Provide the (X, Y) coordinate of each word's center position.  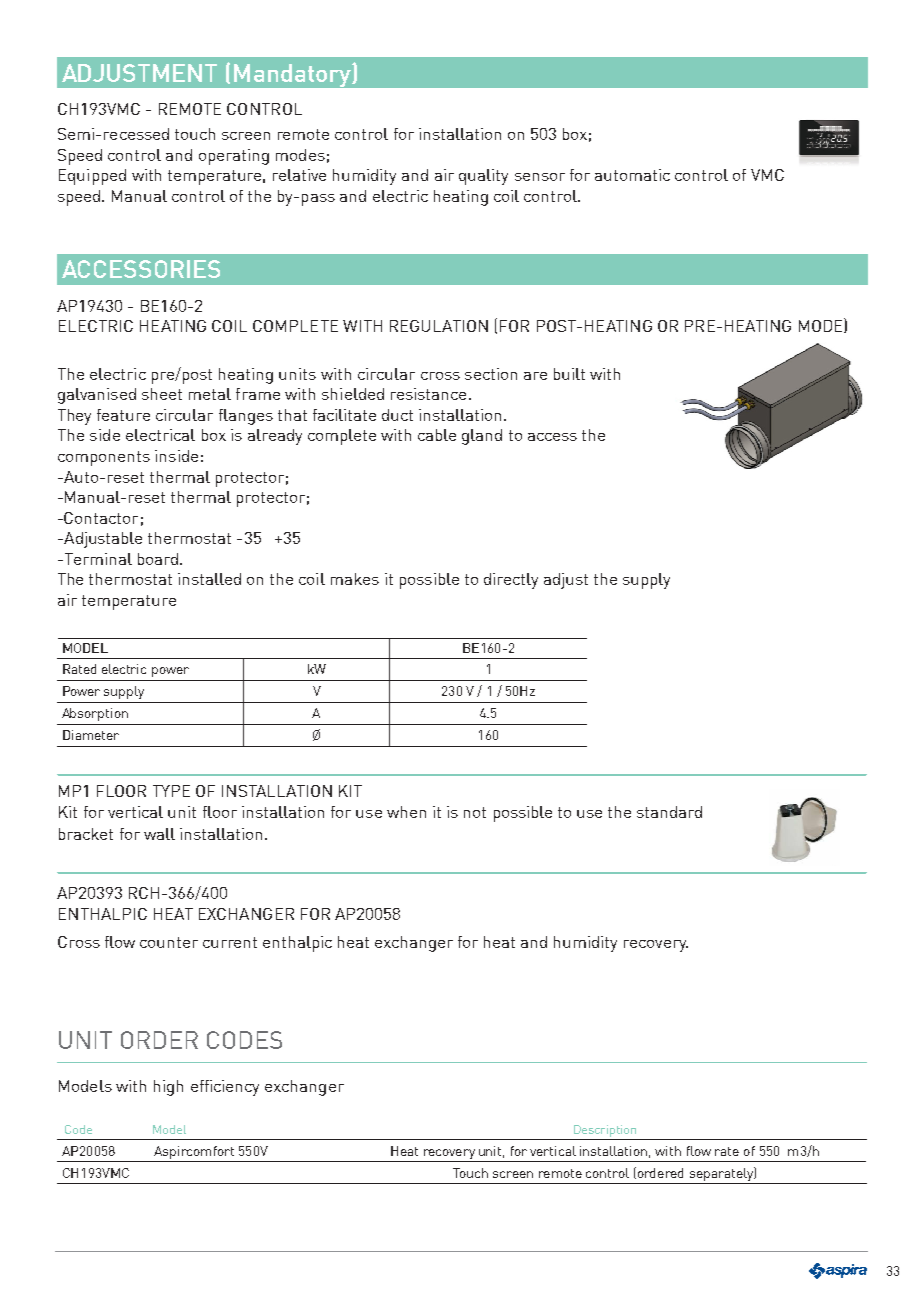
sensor (540, 177)
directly (511, 581)
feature (123, 415)
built (569, 374)
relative (299, 175)
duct (397, 415)
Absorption (95, 714)
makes (355, 579)
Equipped (92, 177)
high (168, 1088)
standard (669, 812)
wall (159, 834)
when (406, 812)
